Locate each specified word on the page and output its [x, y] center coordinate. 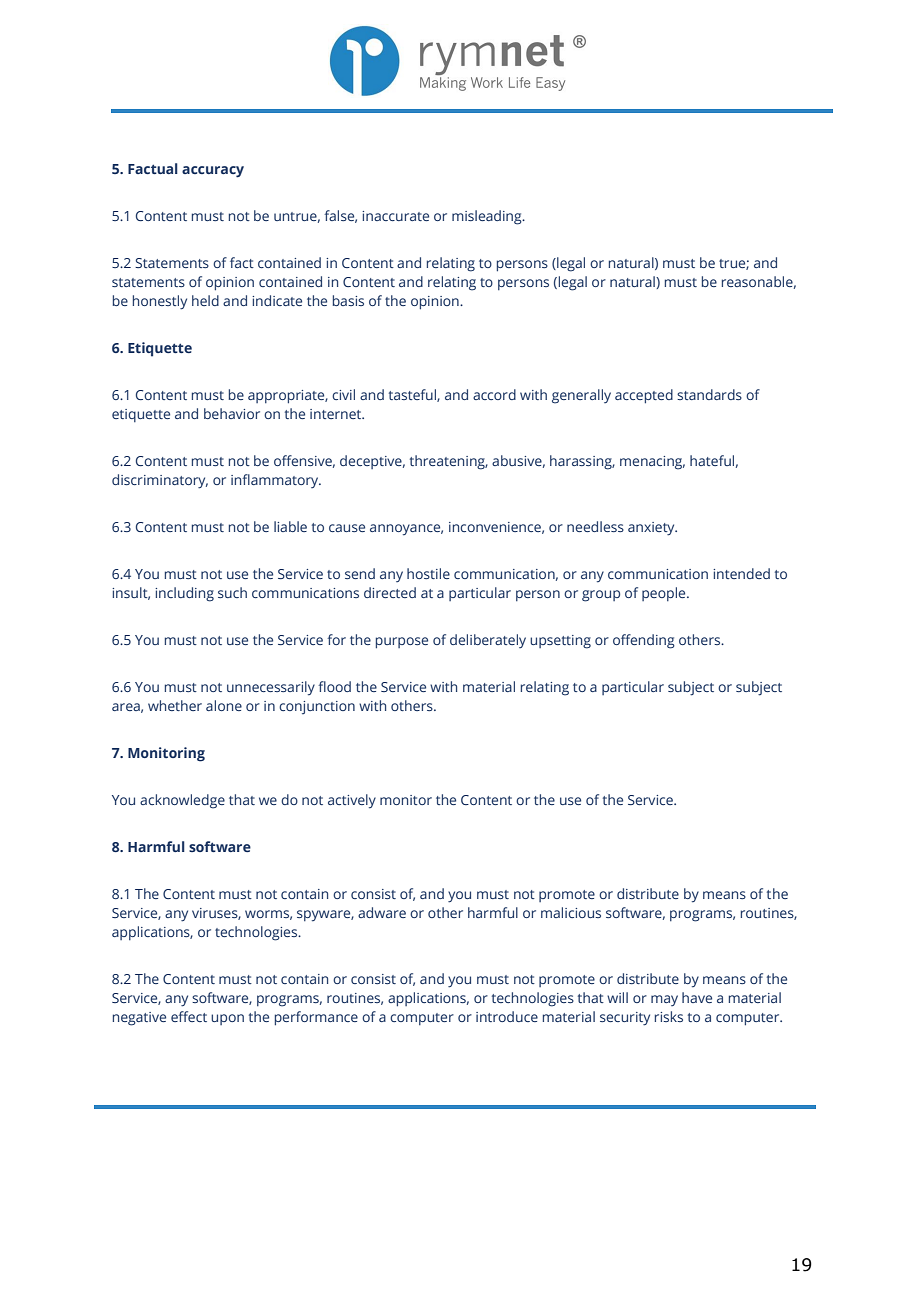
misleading [488, 217]
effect [189, 1016]
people [665, 594]
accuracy [213, 172]
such [232, 592]
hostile [428, 573]
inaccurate [395, 216]
